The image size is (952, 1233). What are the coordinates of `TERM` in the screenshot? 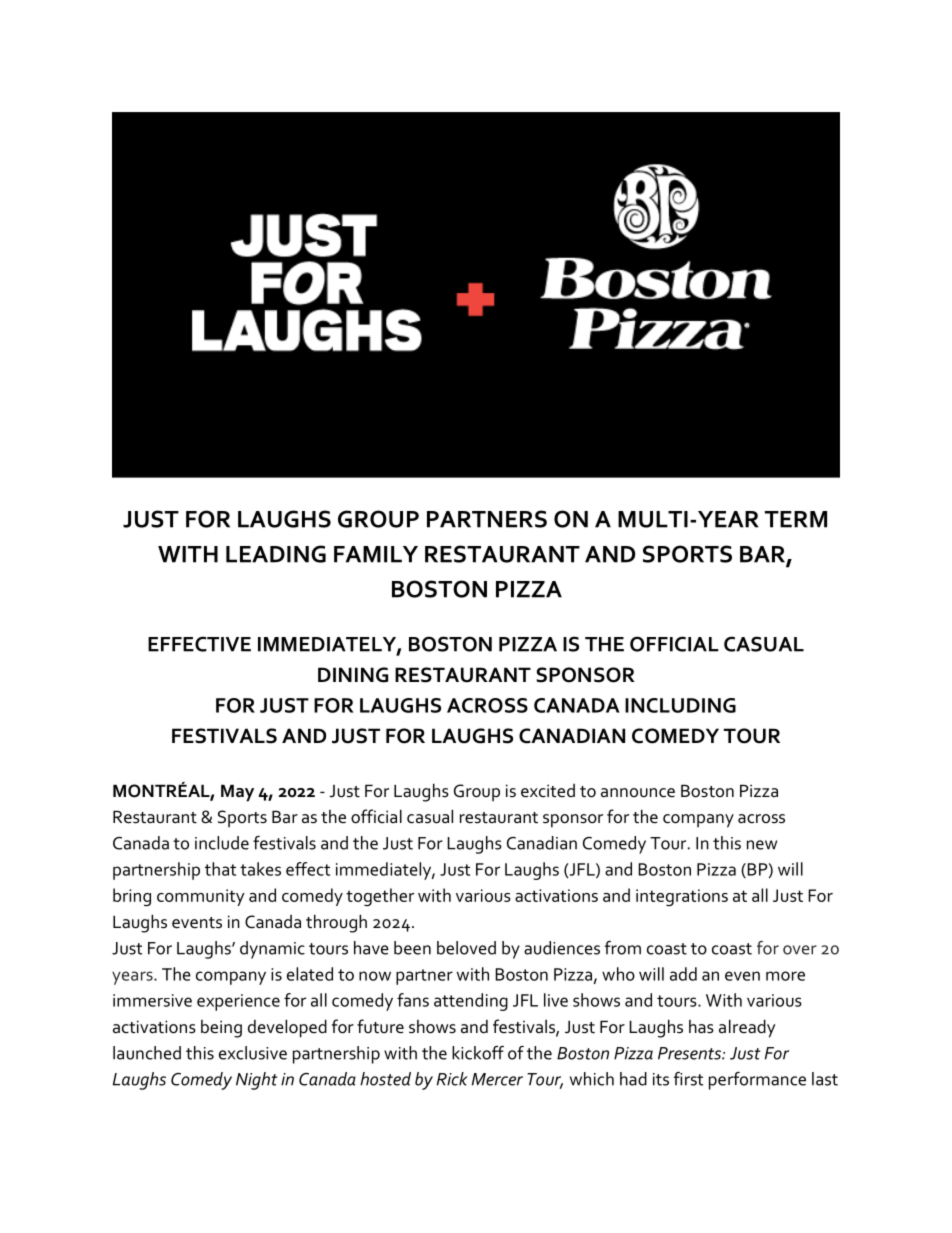 It's located at (796, 519).
